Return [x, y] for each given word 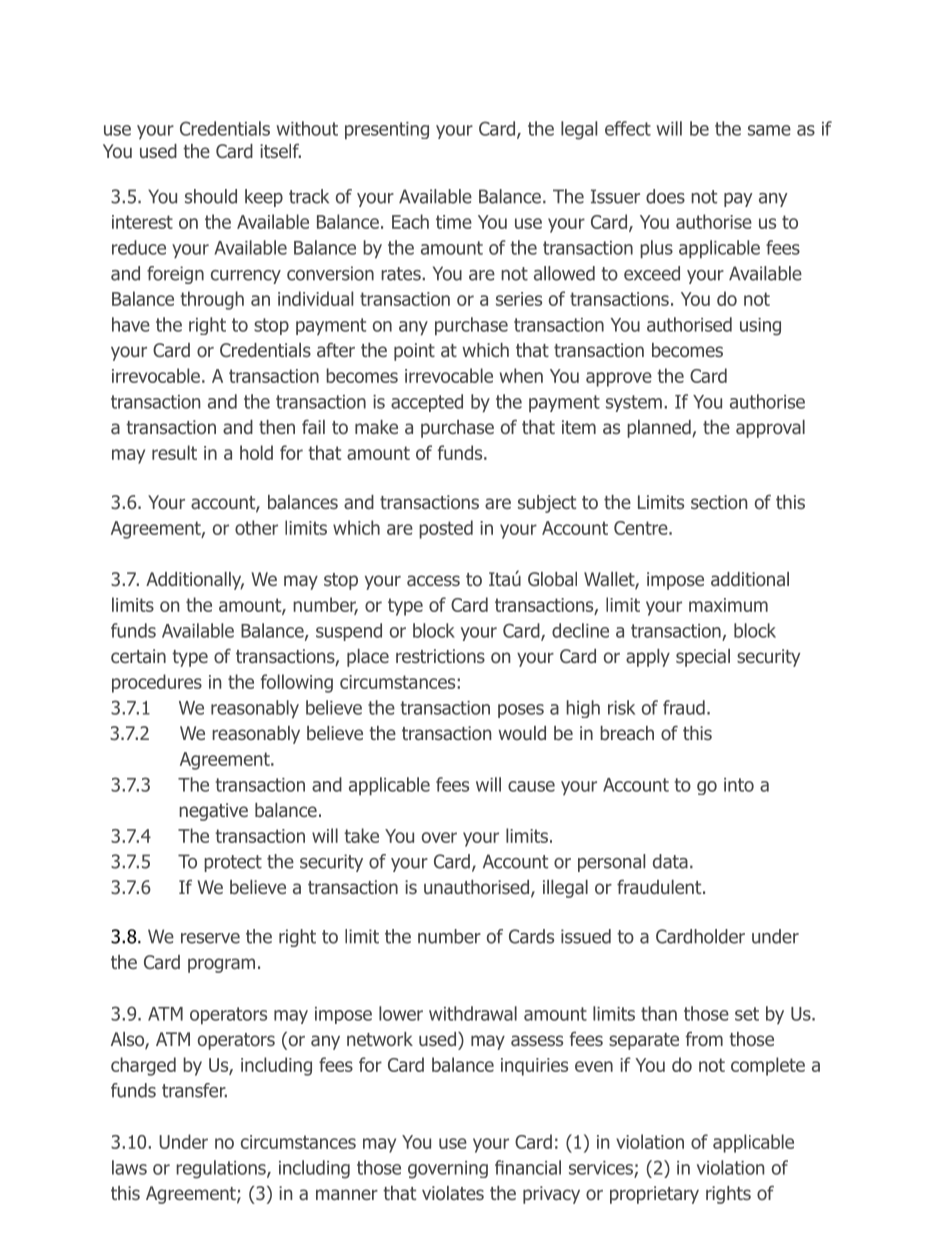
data [670, 861]
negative [213, 812]
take [361, 835]
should [211, 196]
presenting [387, 131]
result [174, 452]
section [719, 502]
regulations [222, 1169]
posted [446, 529]
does [665, 196]
